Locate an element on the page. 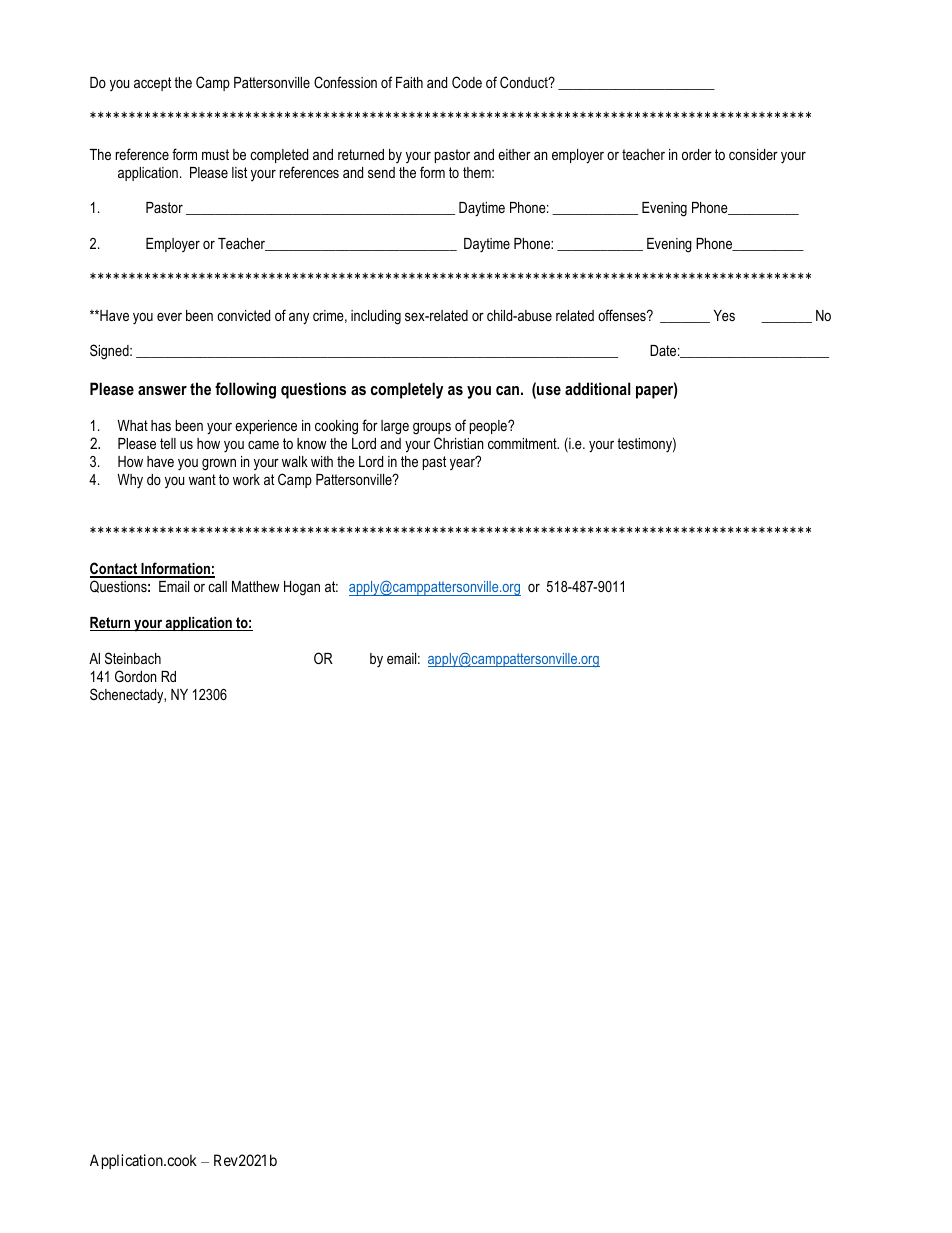  order is located at coordinates (697, 154).
